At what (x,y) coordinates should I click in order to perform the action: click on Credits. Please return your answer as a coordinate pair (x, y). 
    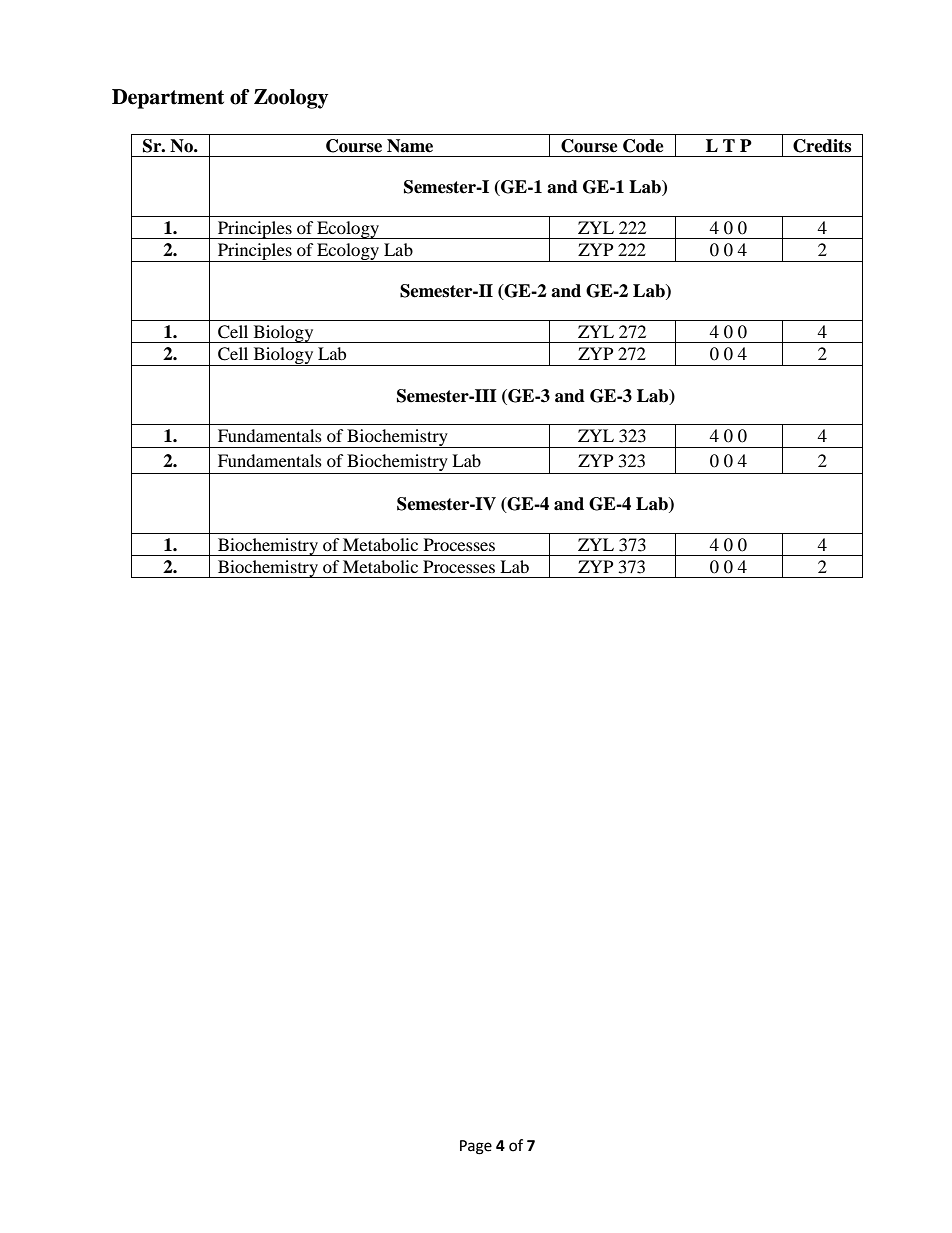
    Looking at the image, I should click on (822, 146).
